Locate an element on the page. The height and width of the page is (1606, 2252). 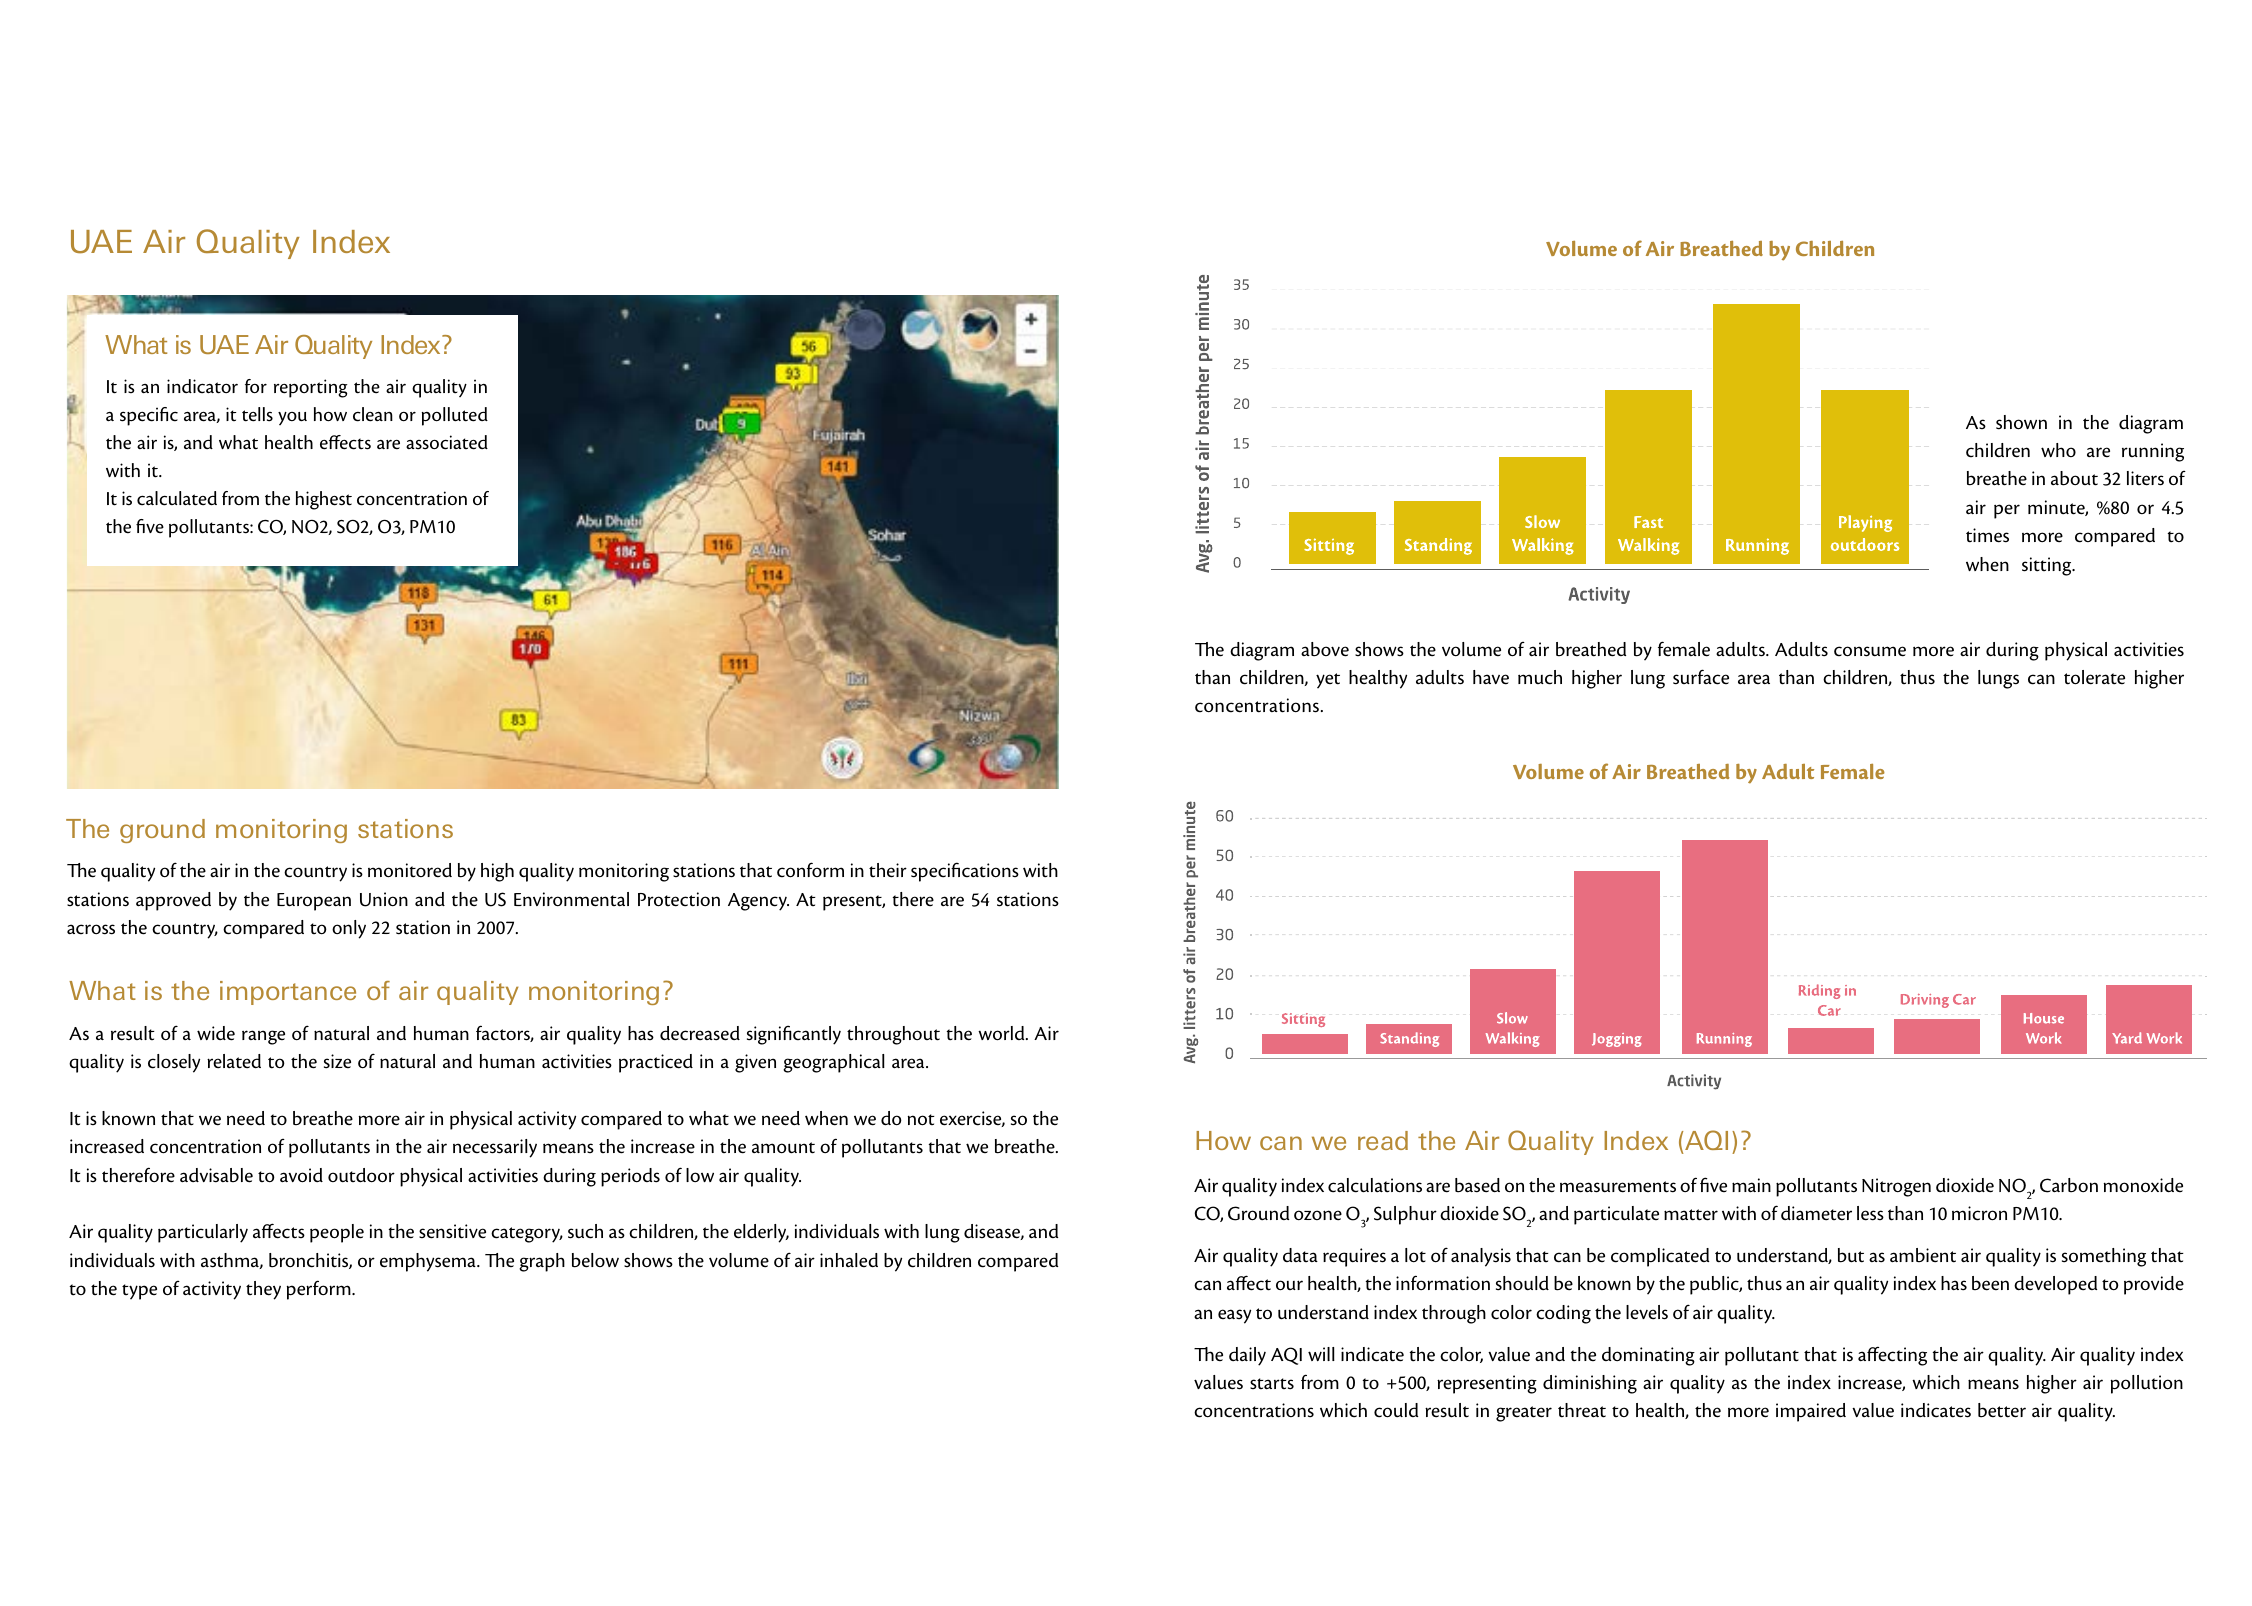
better is located at coordinates (2002, 1410).
